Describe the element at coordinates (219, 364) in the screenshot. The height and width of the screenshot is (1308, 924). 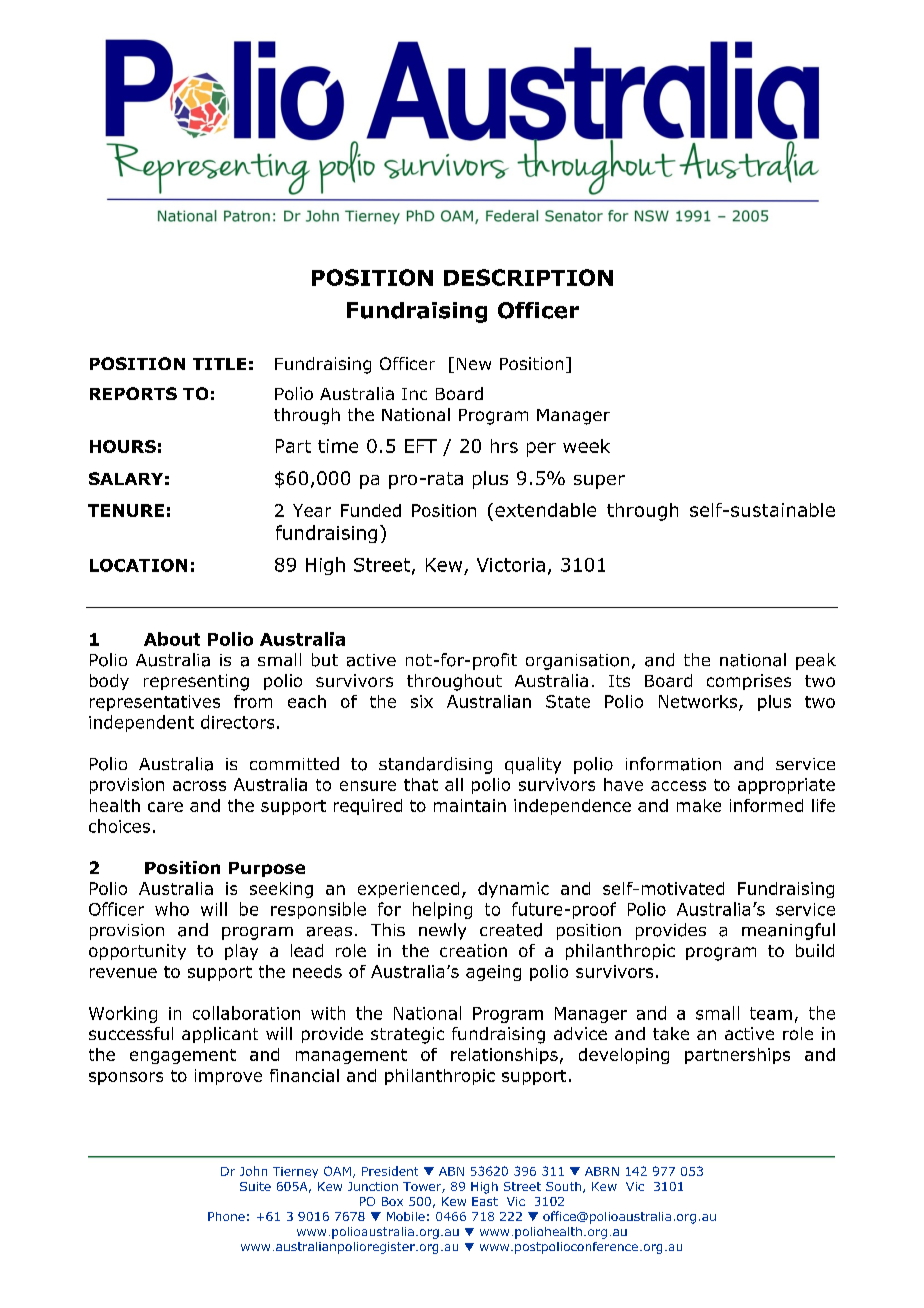
I see `TITLE` at that location.
